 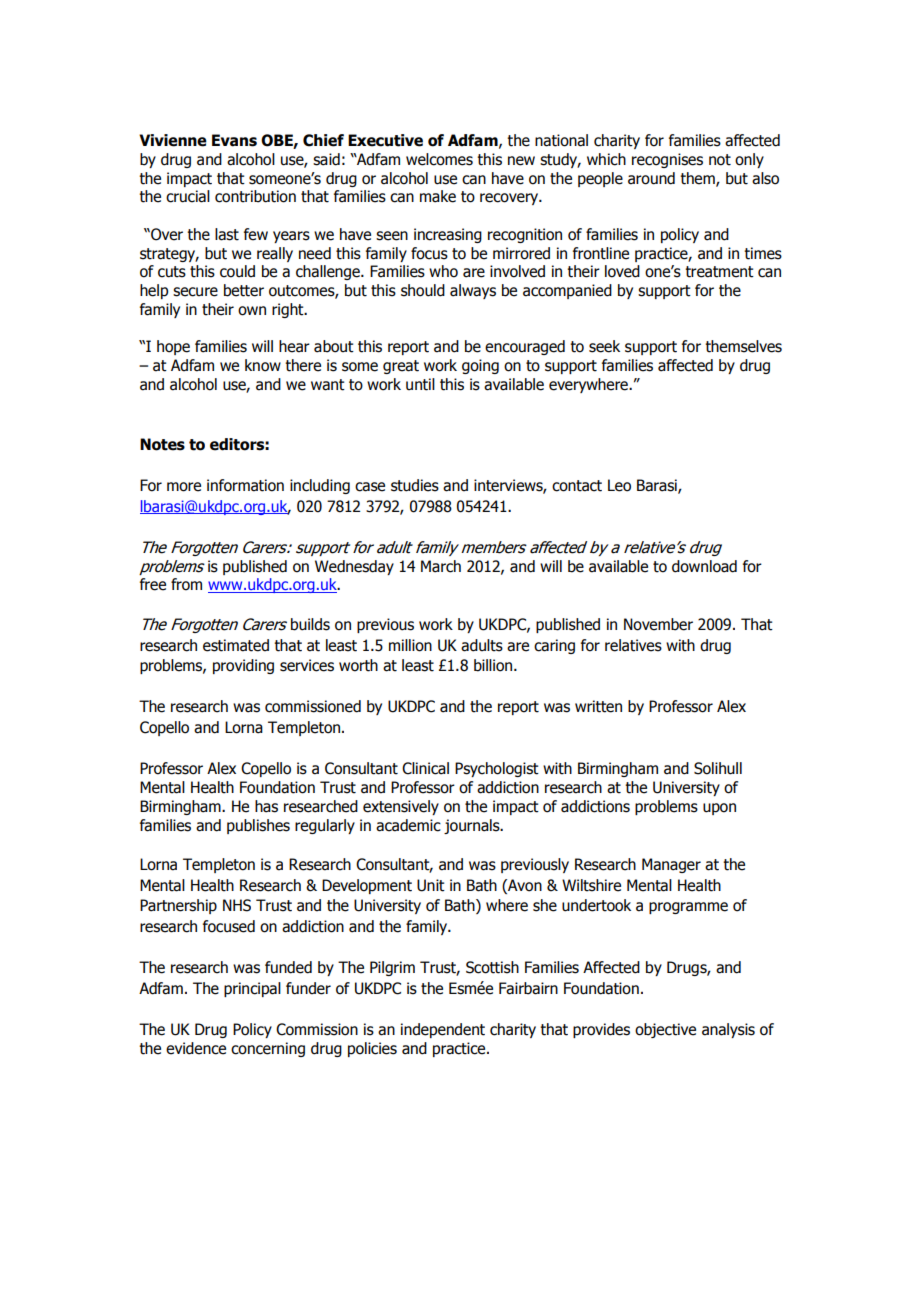 What do you see at coordinates (667, 160) in the image?
I see `recognises` at bounding box center [667, 160].
